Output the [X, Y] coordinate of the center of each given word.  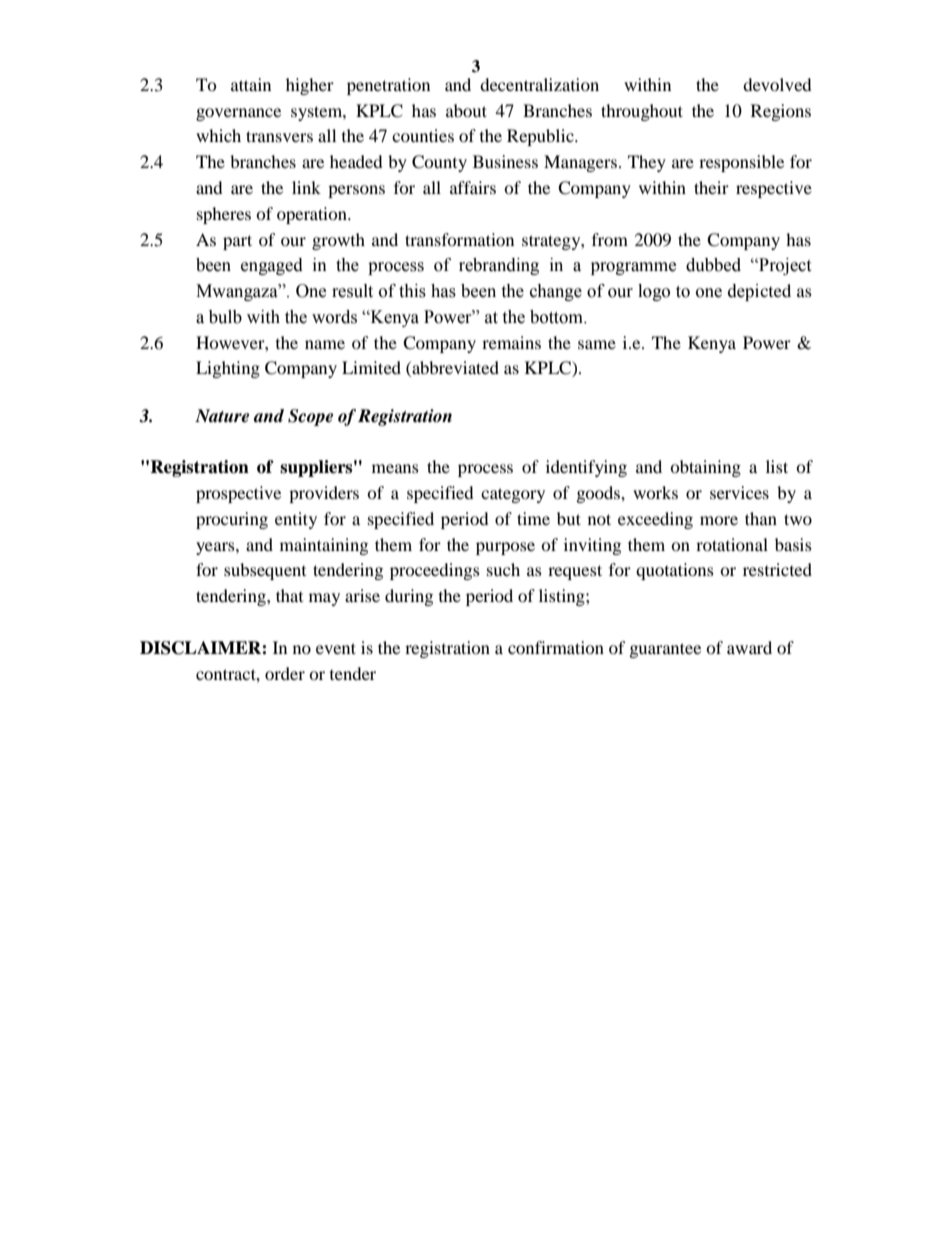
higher [310, 86]
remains [511, 342]
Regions [781, 112]
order [285, 673]
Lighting [228, 369]
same [597, 344]
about [466, 110]
